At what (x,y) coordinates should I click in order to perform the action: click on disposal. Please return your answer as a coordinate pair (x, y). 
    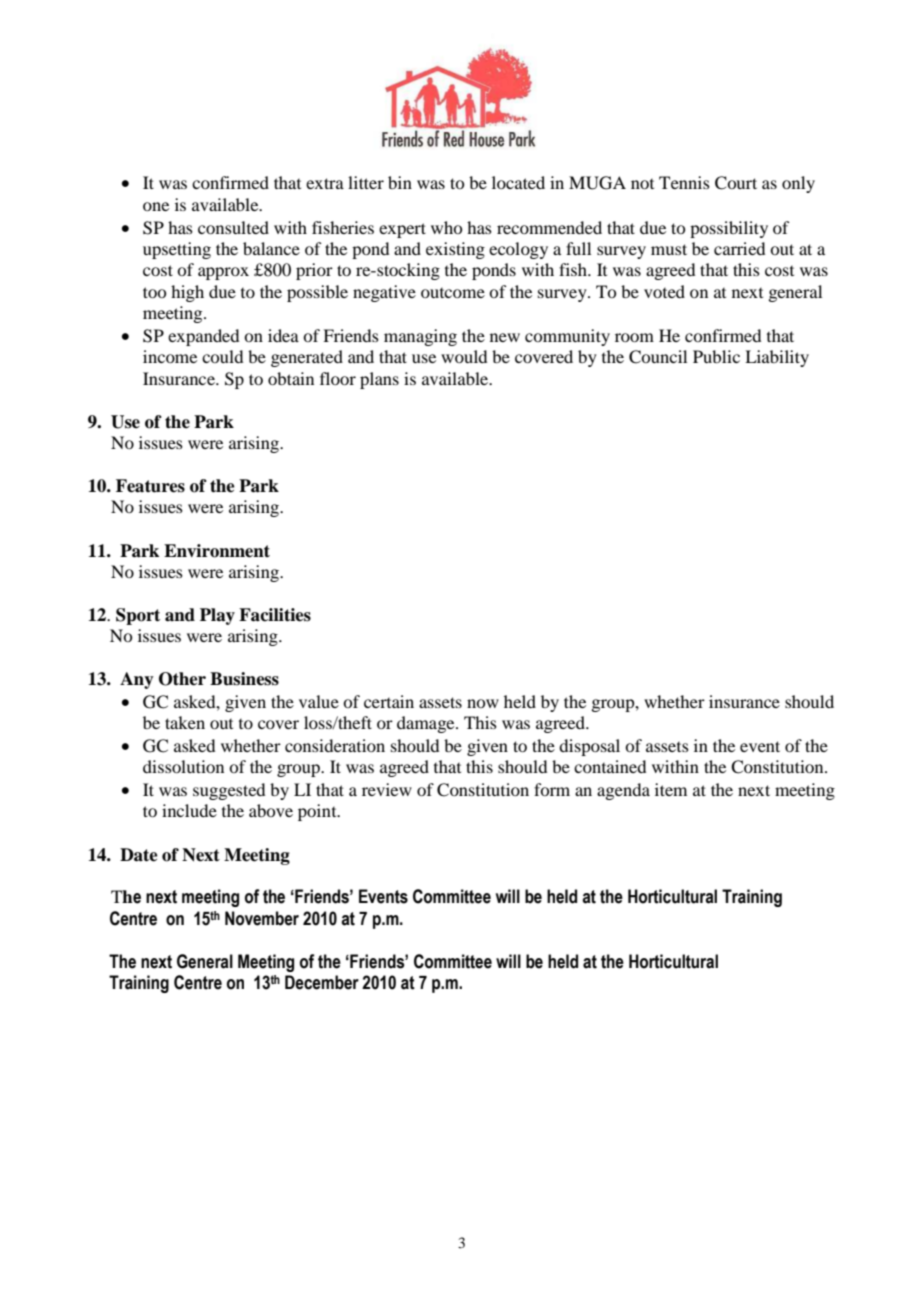
    Looking at the image, I should click on (589, 747).
